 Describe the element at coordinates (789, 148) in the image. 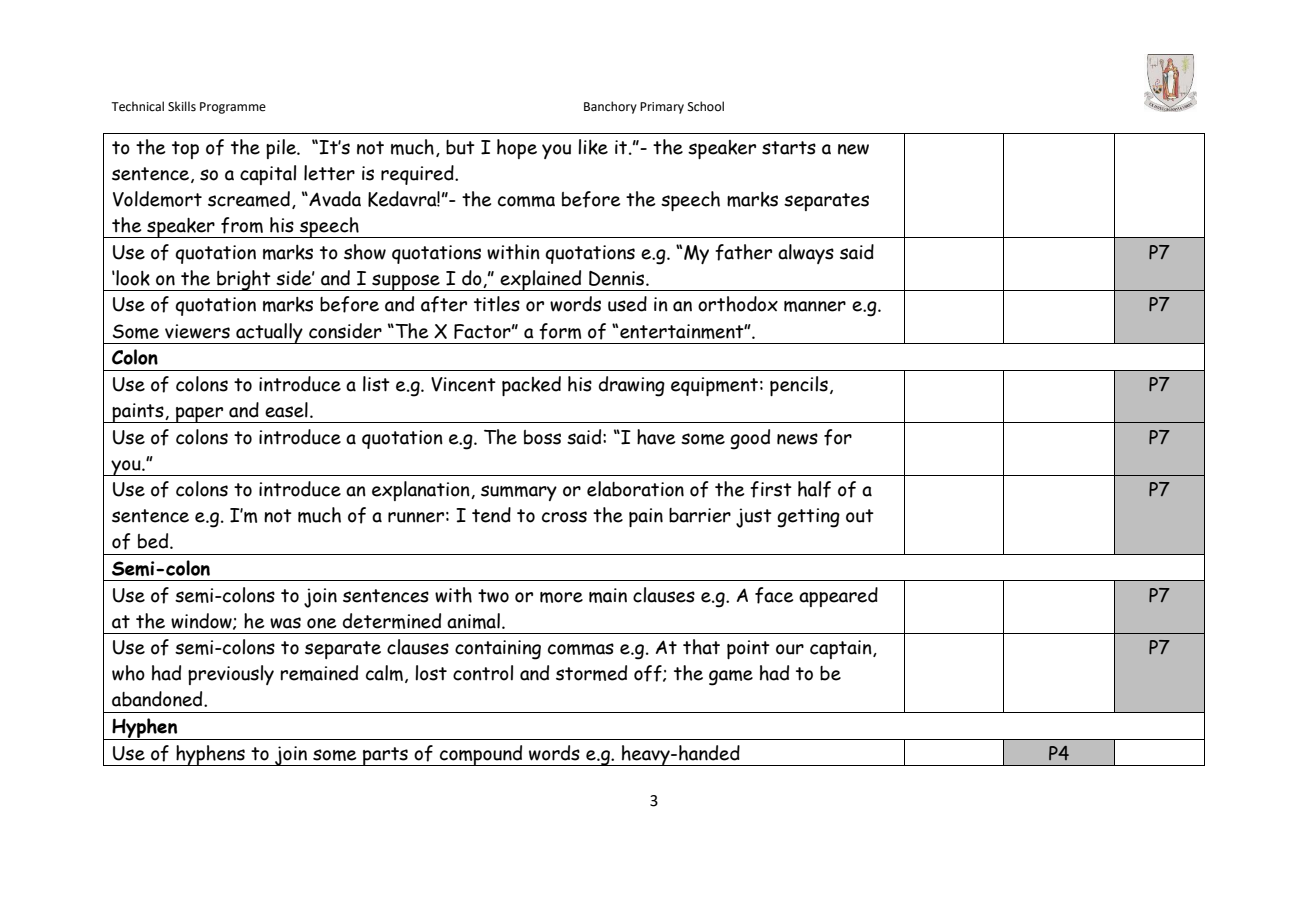

I see `starts` at that location.
